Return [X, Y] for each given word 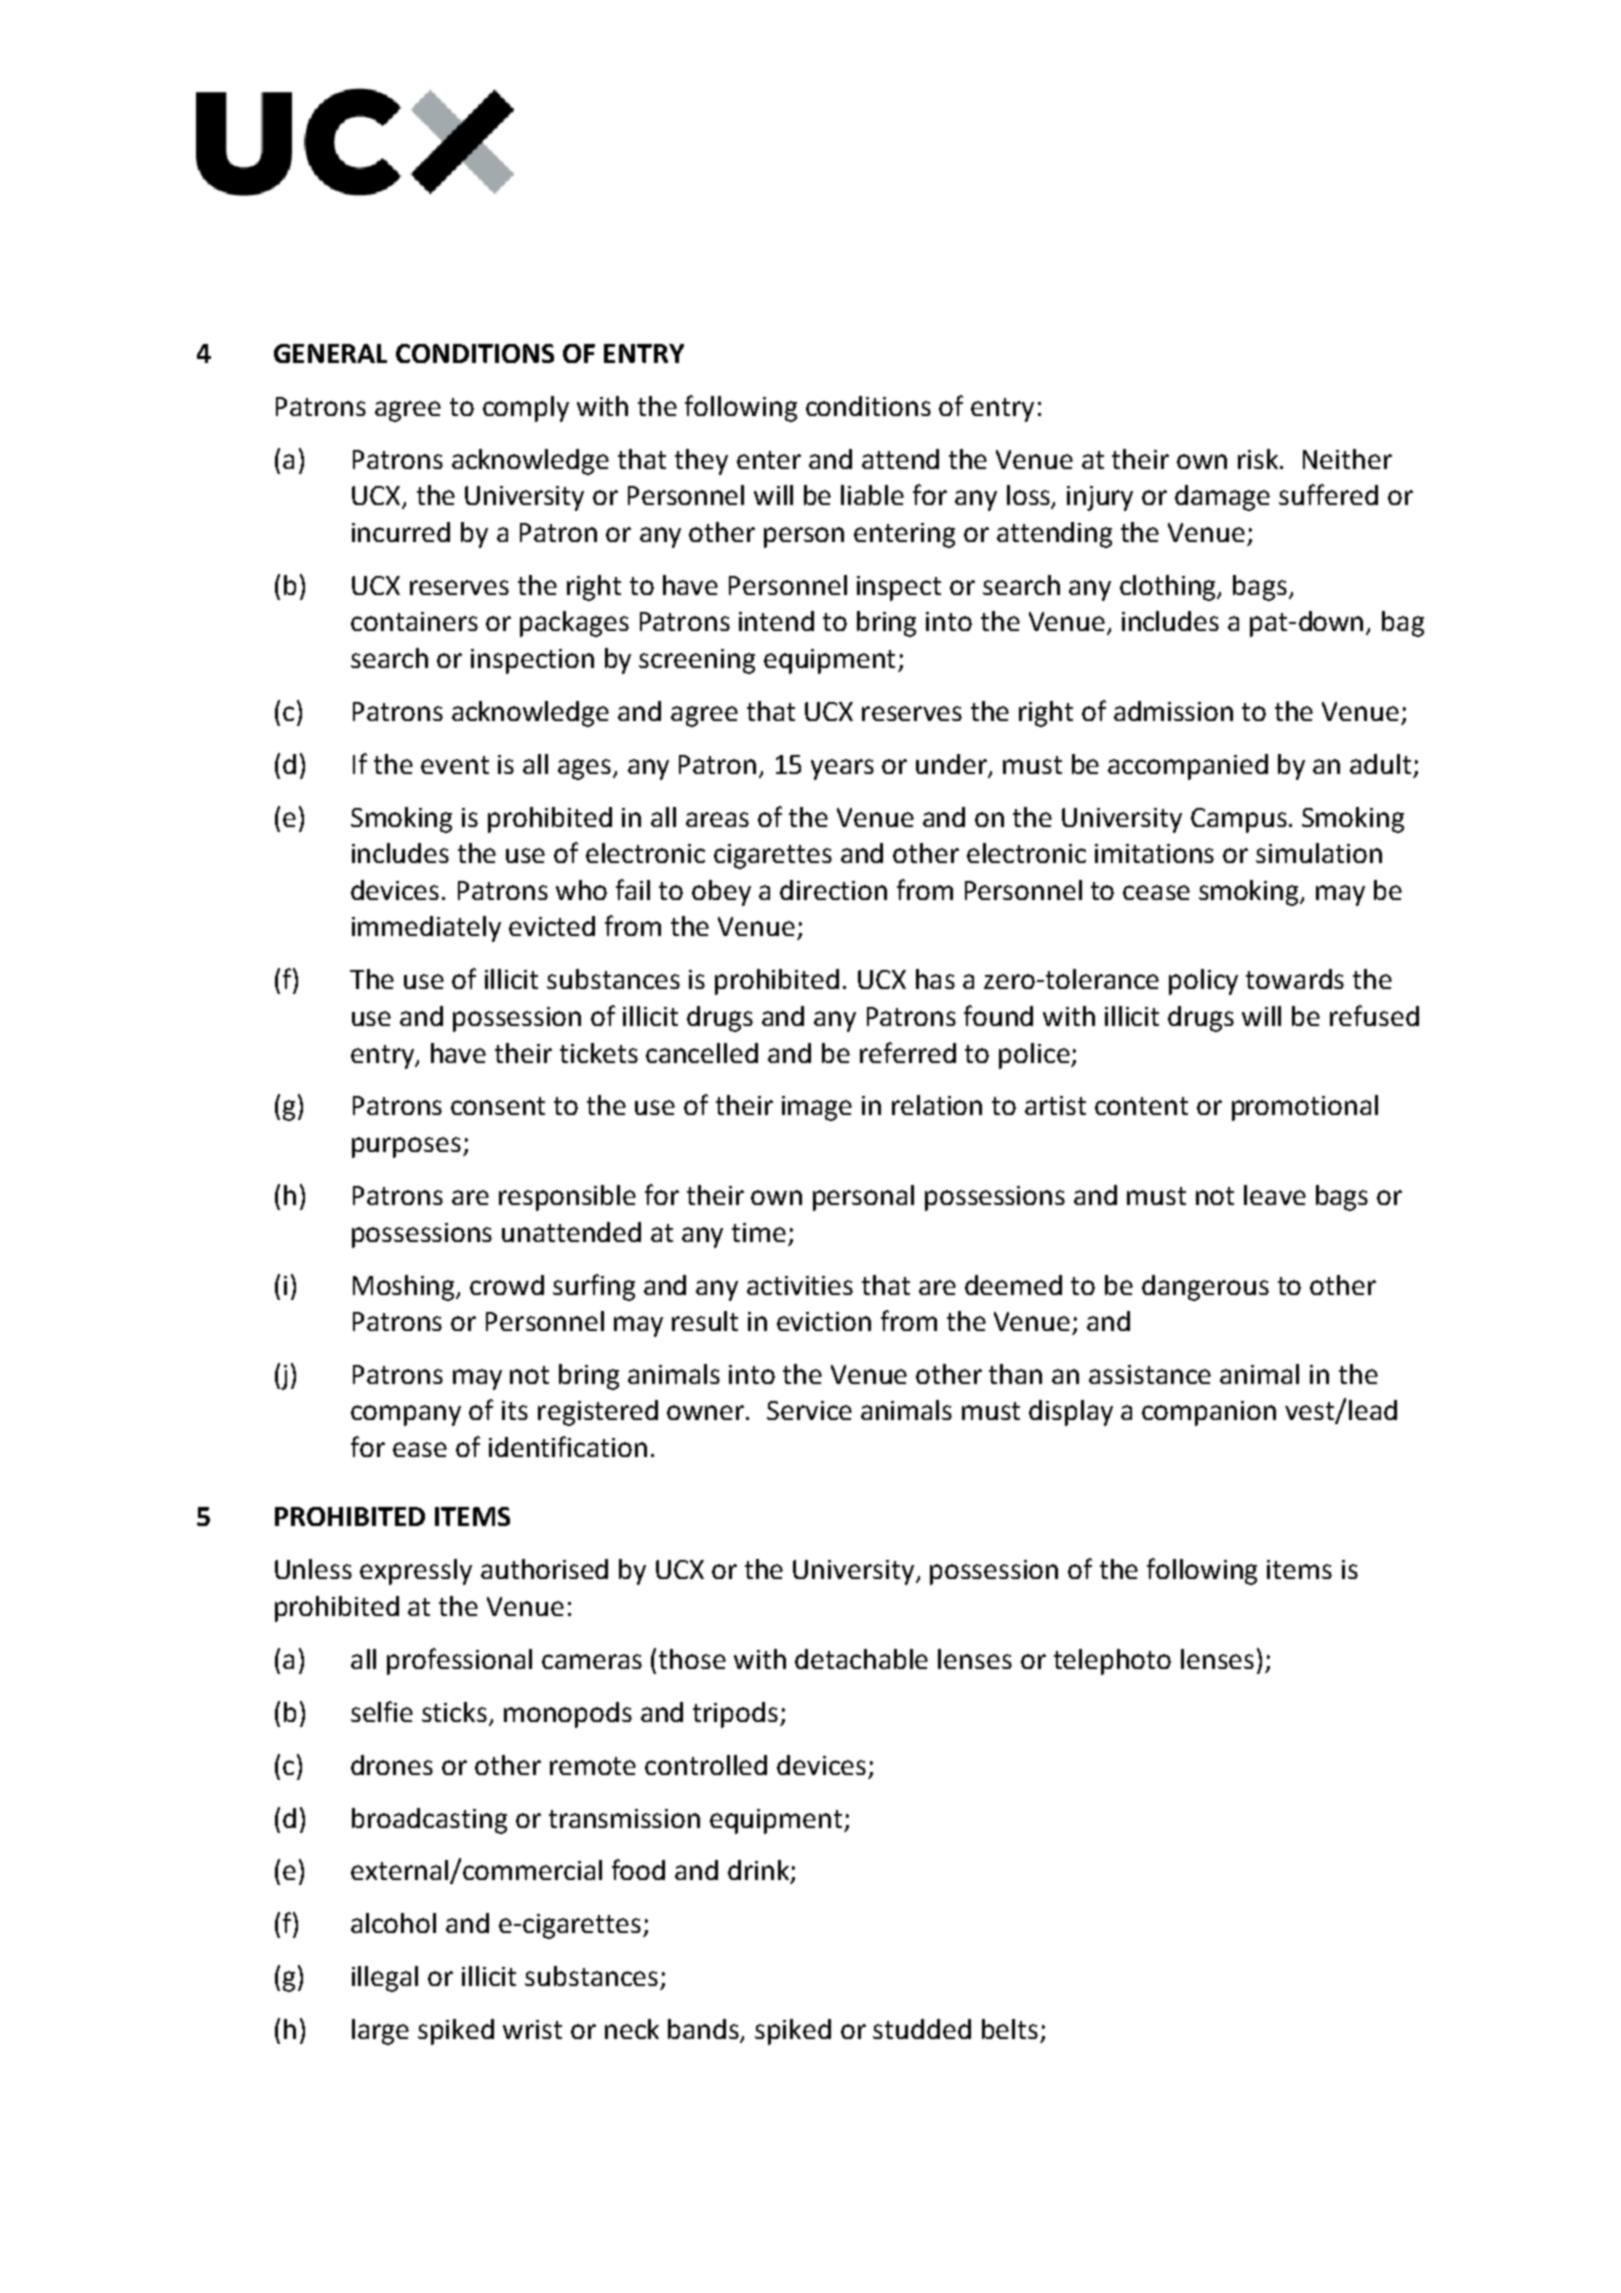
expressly [416, 1572]
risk [1259, 459]
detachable [861, 1659]
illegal [385, 1979]
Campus [1239, 820]
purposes [408, 1147]
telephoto [1112, 1662]
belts [1010, 2029]
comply [526, 409]
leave [1275, 1195]
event [455, 765]
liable [872, 495]
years [842, 769]
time [759, 1232]
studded [922, 2029]
